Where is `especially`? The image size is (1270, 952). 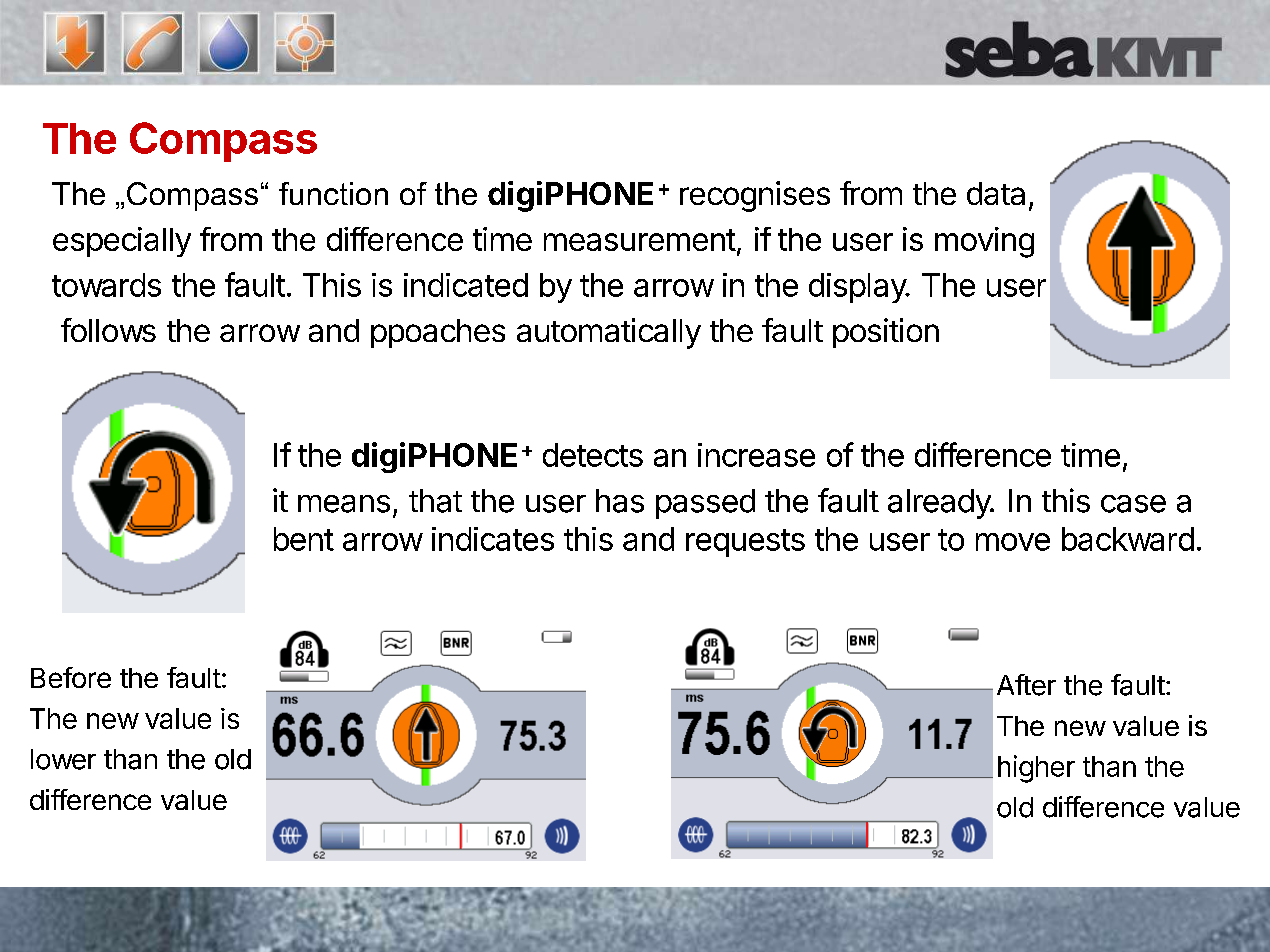 especially is located at coordinates (122, 242).
